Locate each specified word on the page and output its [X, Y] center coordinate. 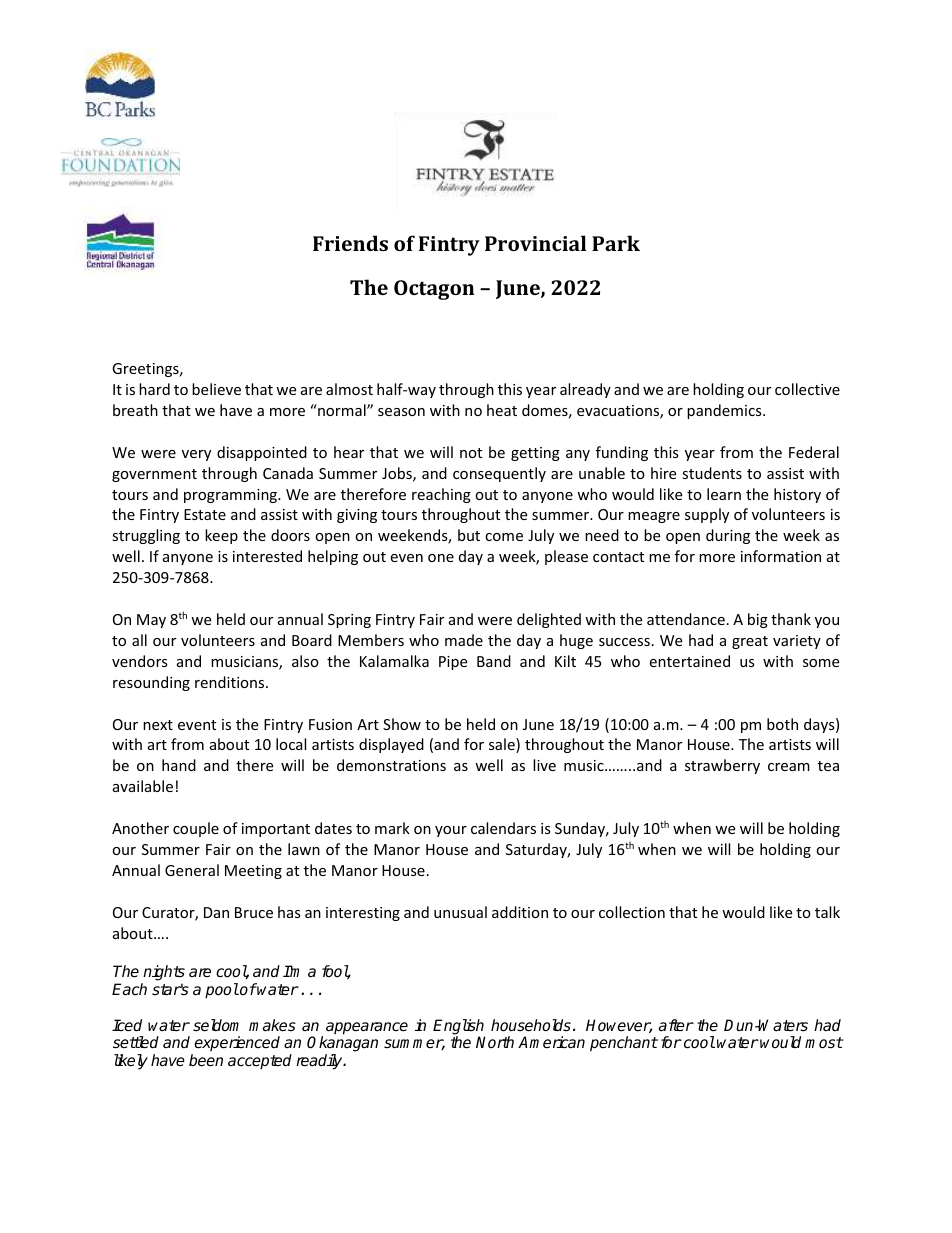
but [469, 535]
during [728, 536]
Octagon [434, 290]
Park [616, 243]
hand [179, 765]
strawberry [722, 766]
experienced [237, 1043]
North [495, 1042]
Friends [350, 243]
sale [503, 745]
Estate [205, 514]
